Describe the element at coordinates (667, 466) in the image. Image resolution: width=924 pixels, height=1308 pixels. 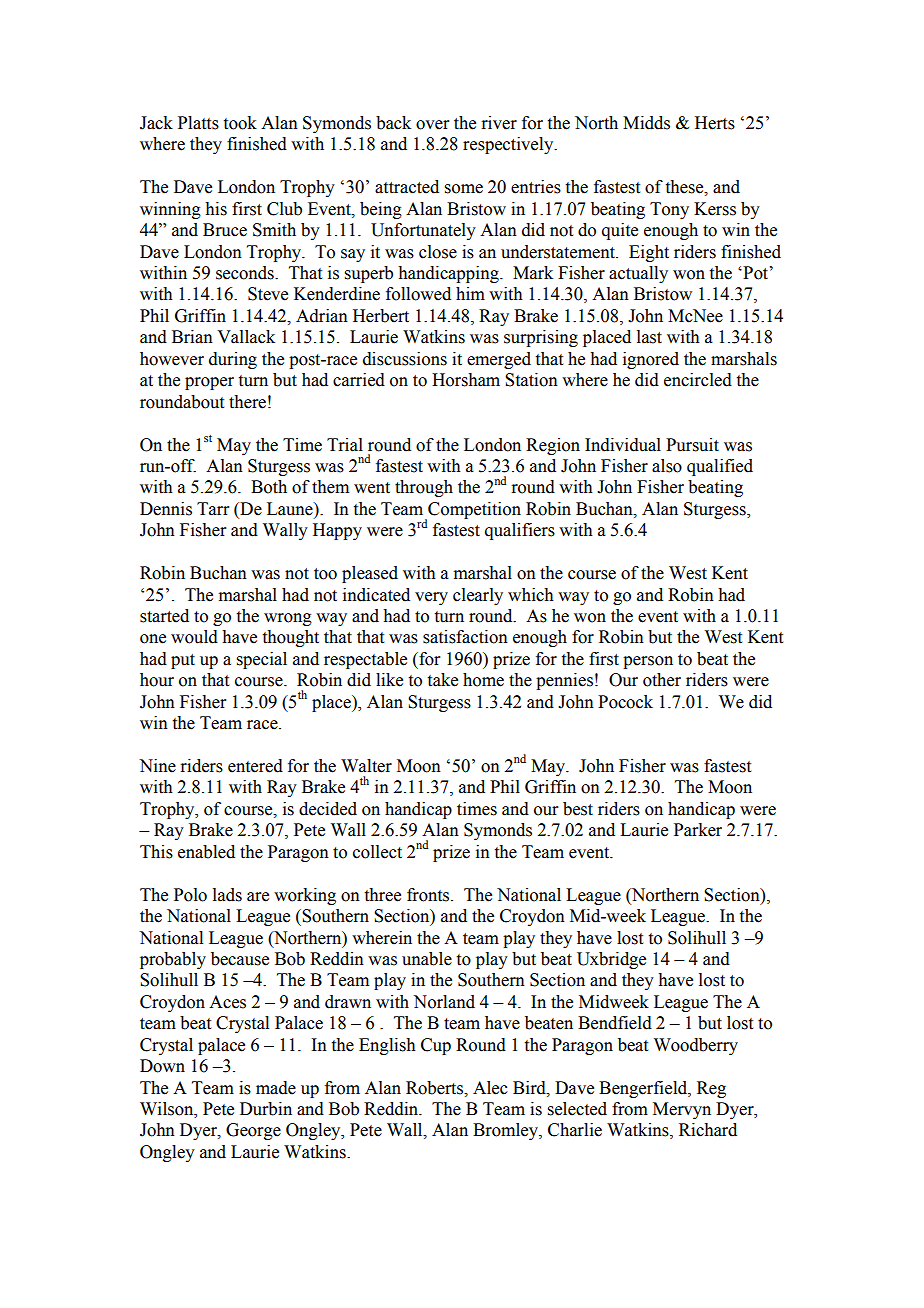
I see `also` at that location.
